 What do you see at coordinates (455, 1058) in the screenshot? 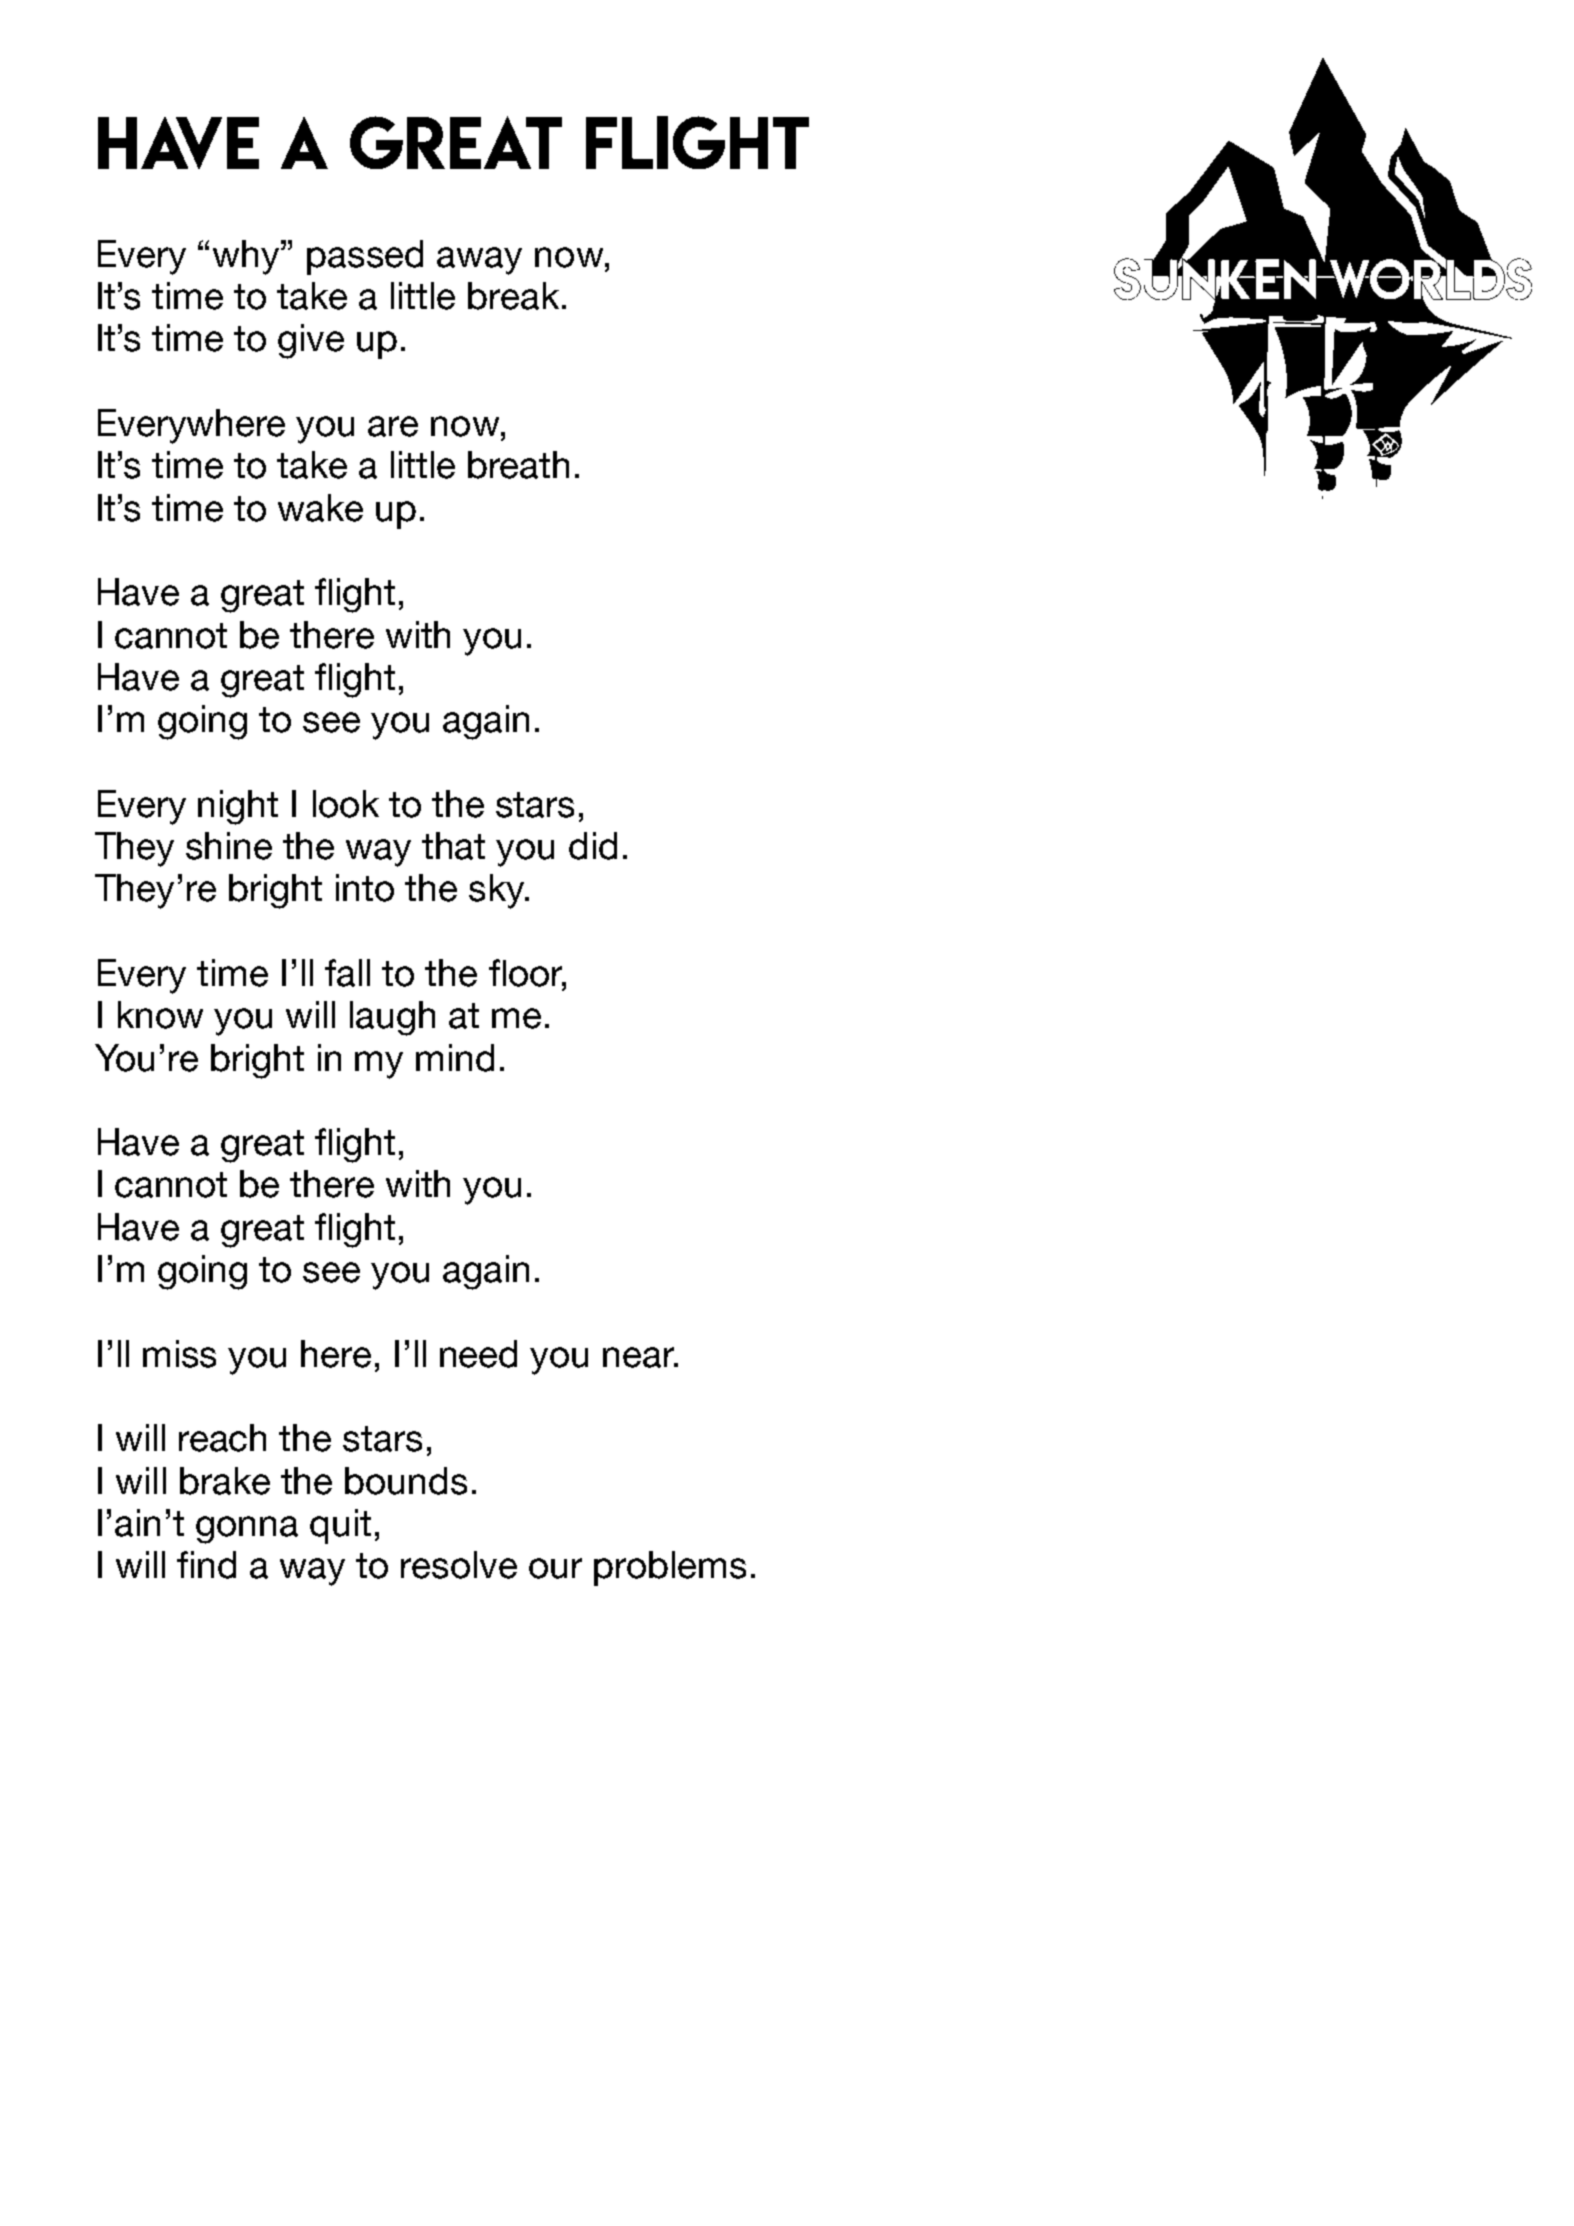
I see `mind` at bounding box center [455, 1058].
